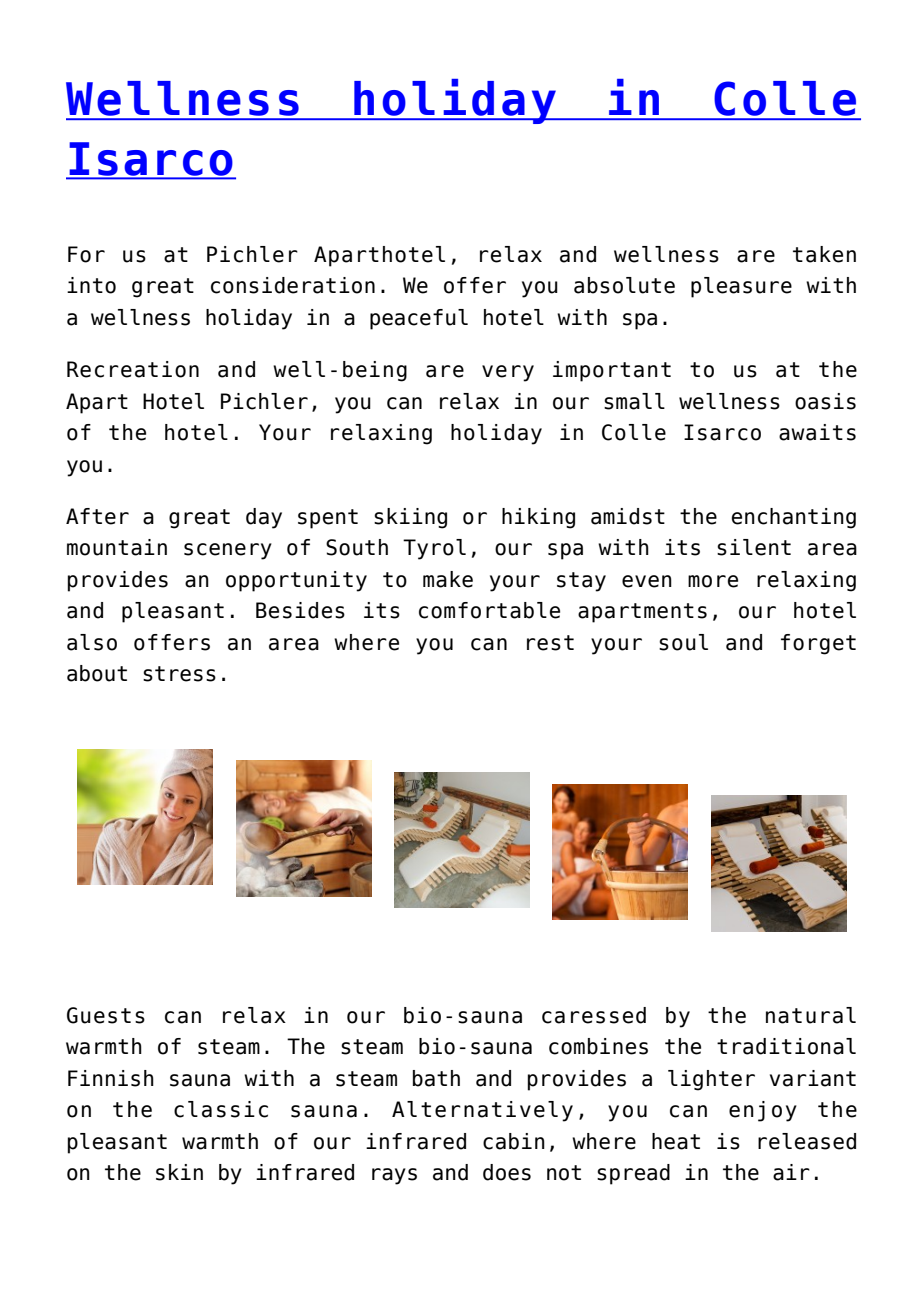 The height and width of the screenshot is (1308, 924). What do you see at coordinates (91, 285) in the screenshot?
I see `into` at bounding box center [91, 285].
